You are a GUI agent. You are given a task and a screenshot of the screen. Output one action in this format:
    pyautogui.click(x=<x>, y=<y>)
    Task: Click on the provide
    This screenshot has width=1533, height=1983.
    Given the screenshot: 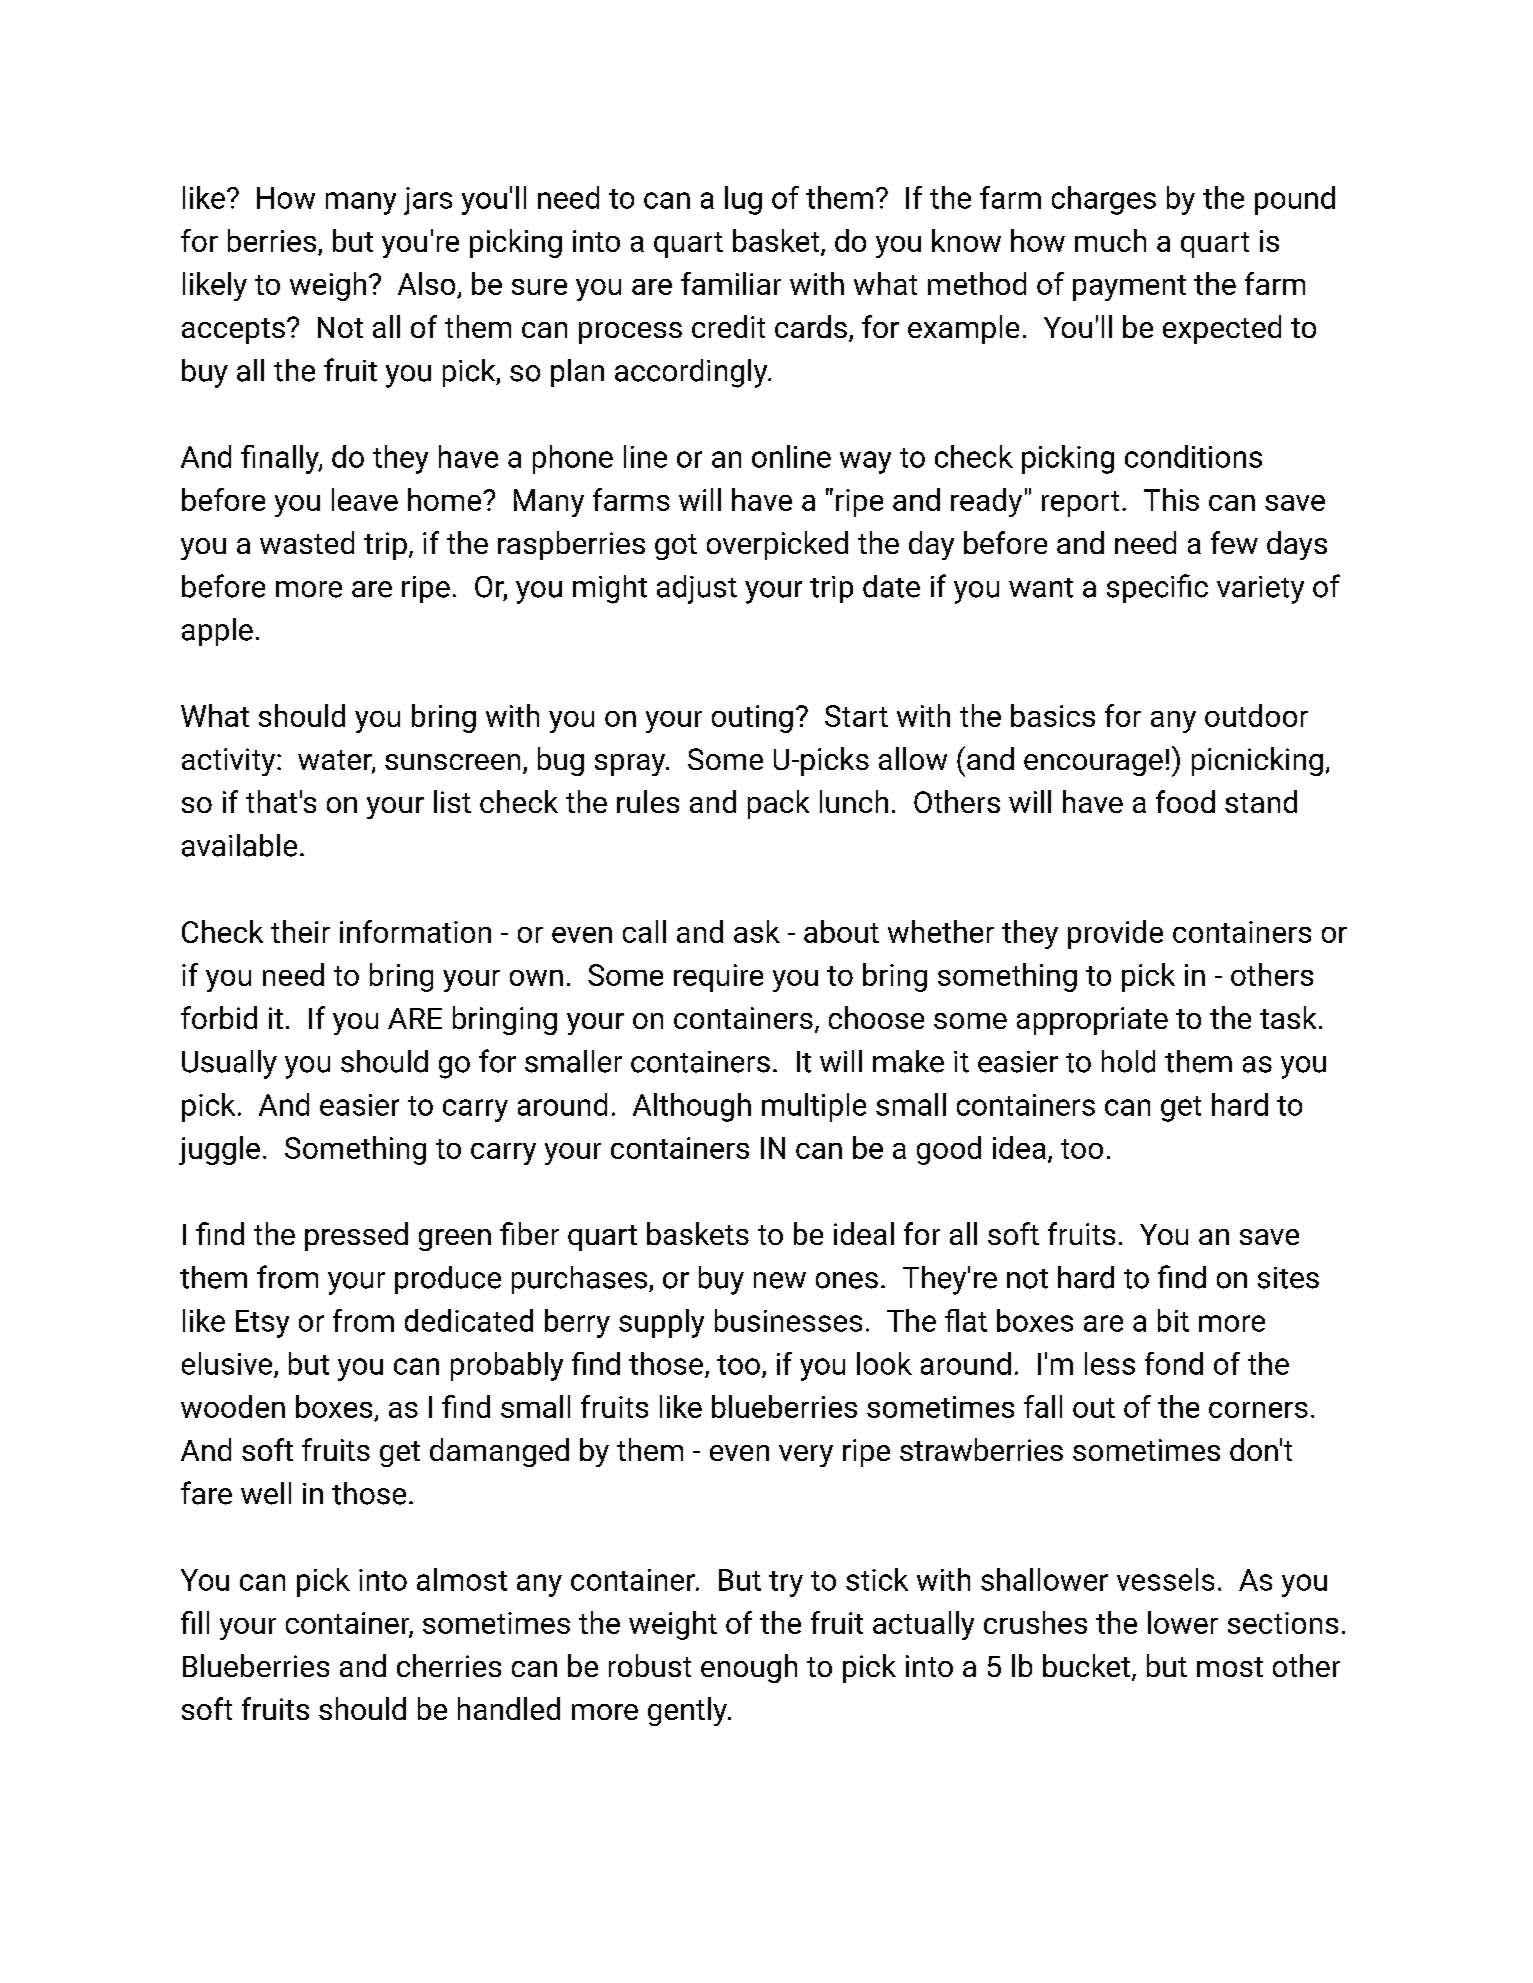 What is the action you would take?
    pyautogui.click(x=1115, y=934)
